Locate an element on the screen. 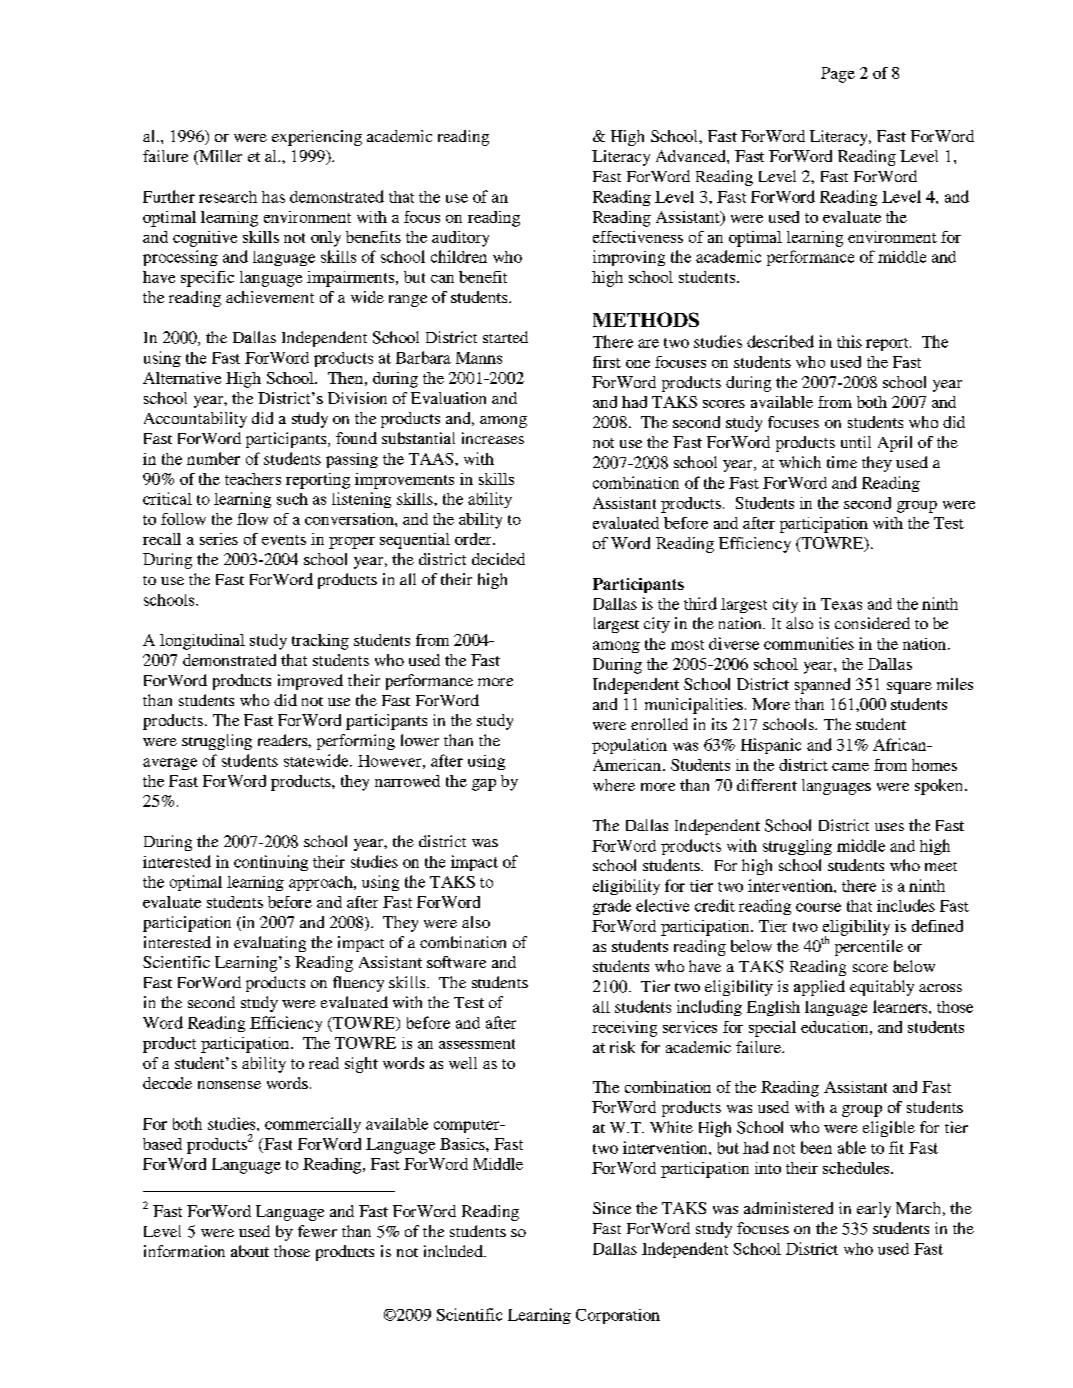 The height and width of the screenshot is (1388, 1073). population is located at coordinates (629, 746).
